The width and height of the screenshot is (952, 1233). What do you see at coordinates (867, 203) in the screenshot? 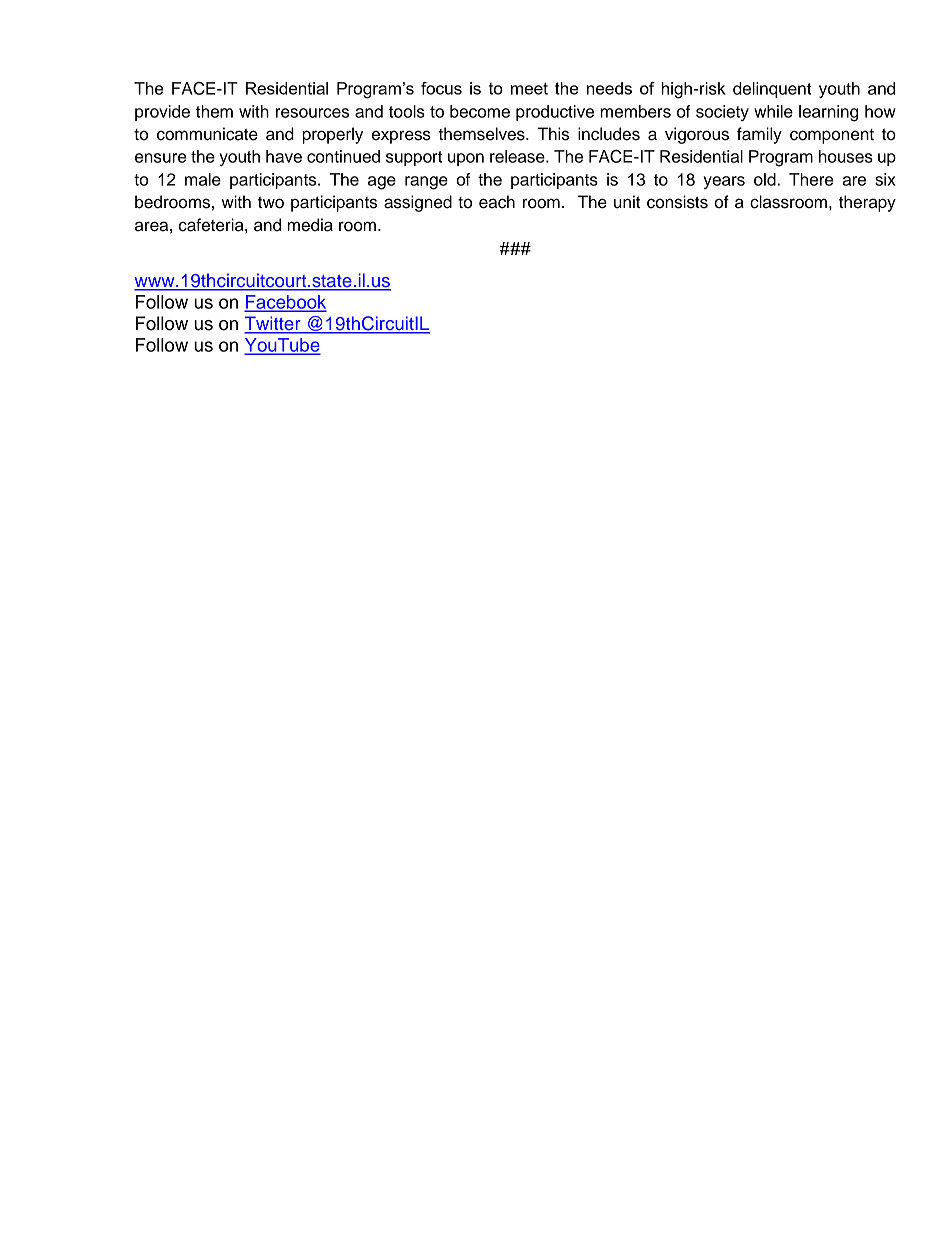
I see `therapy` at bounding box center [867, 203].
